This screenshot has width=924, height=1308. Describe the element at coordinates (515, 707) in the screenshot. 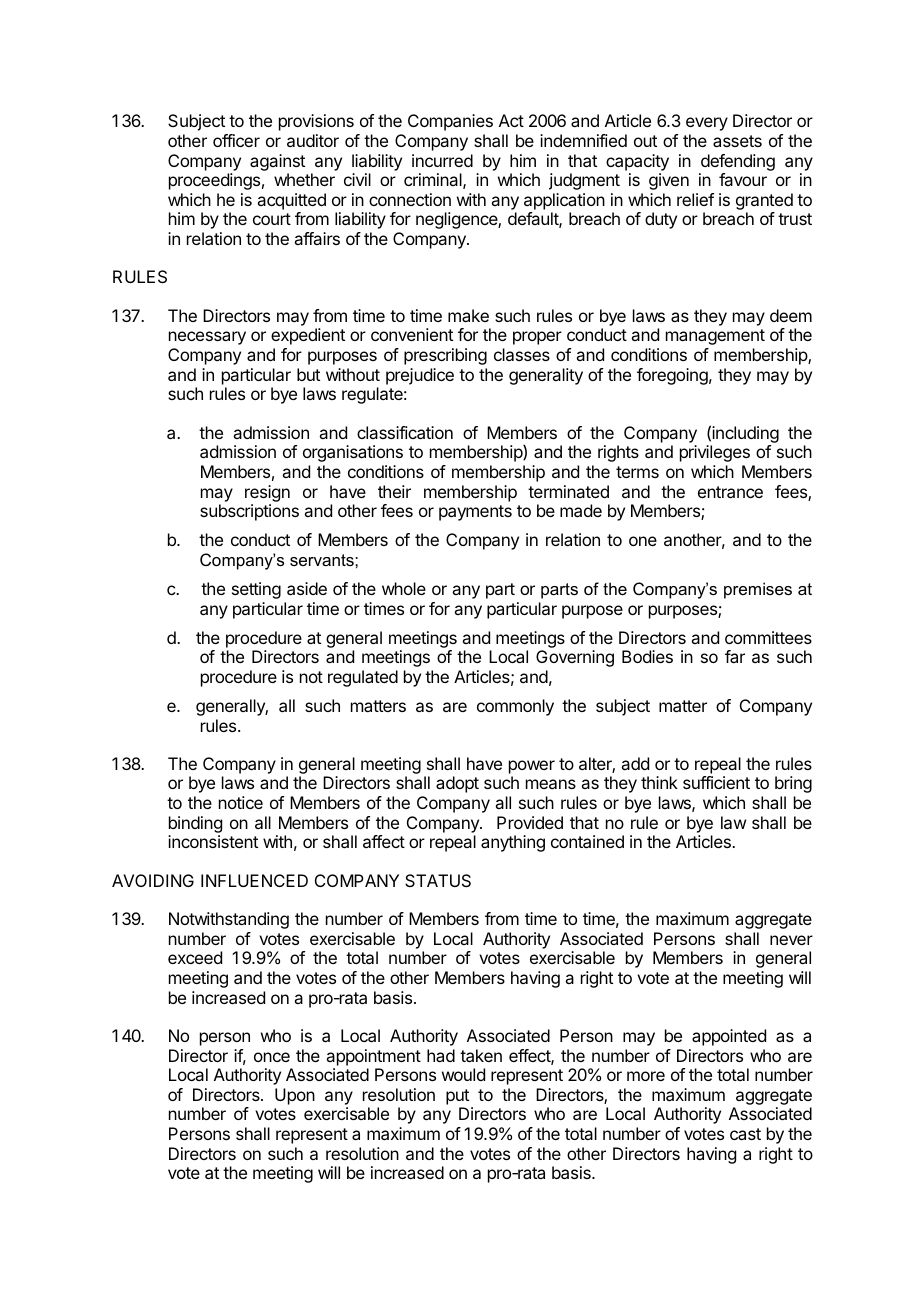

I see `commonly` at that location.
